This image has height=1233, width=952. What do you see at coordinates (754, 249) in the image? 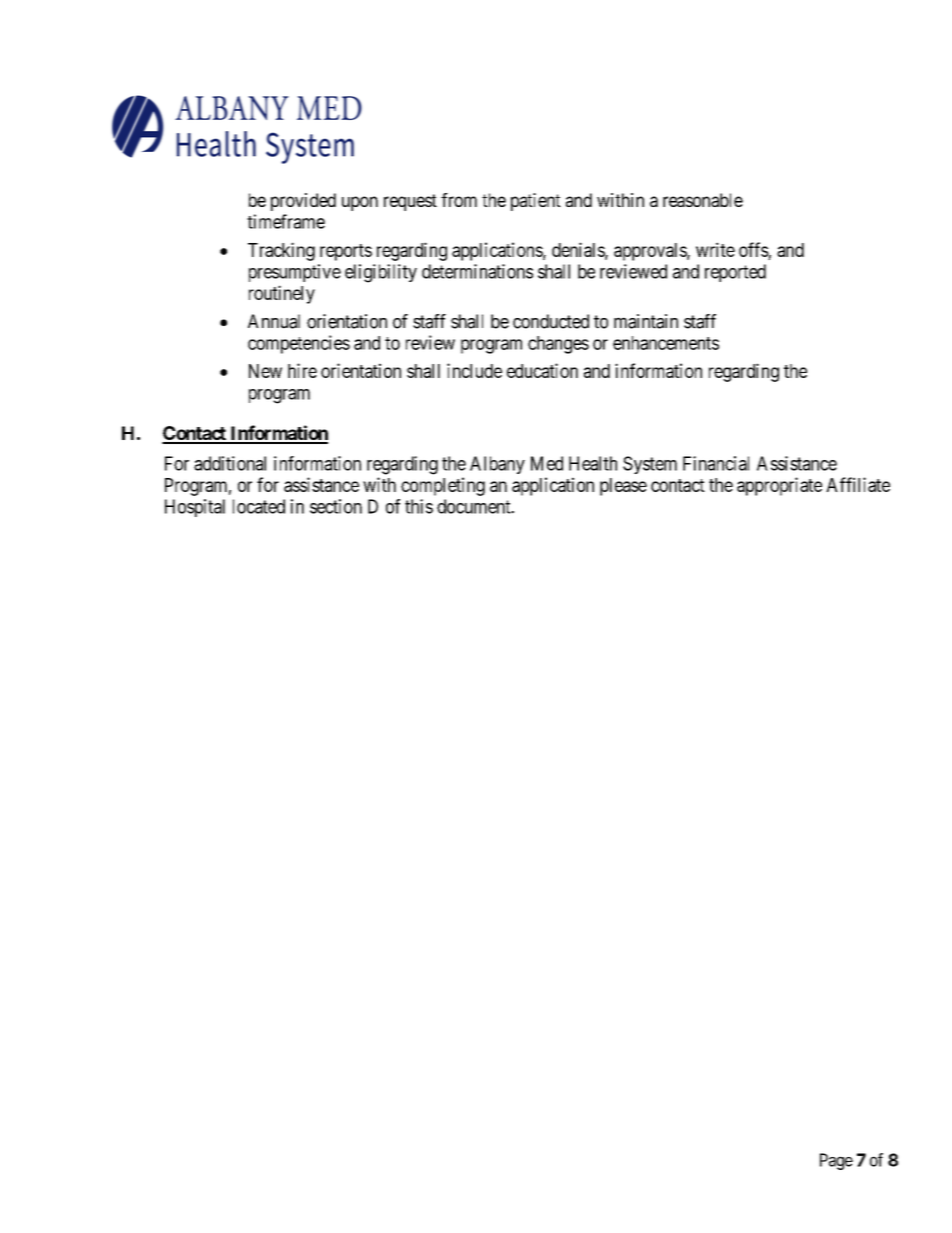
I see `offs` at bounding box center [754, 249].
